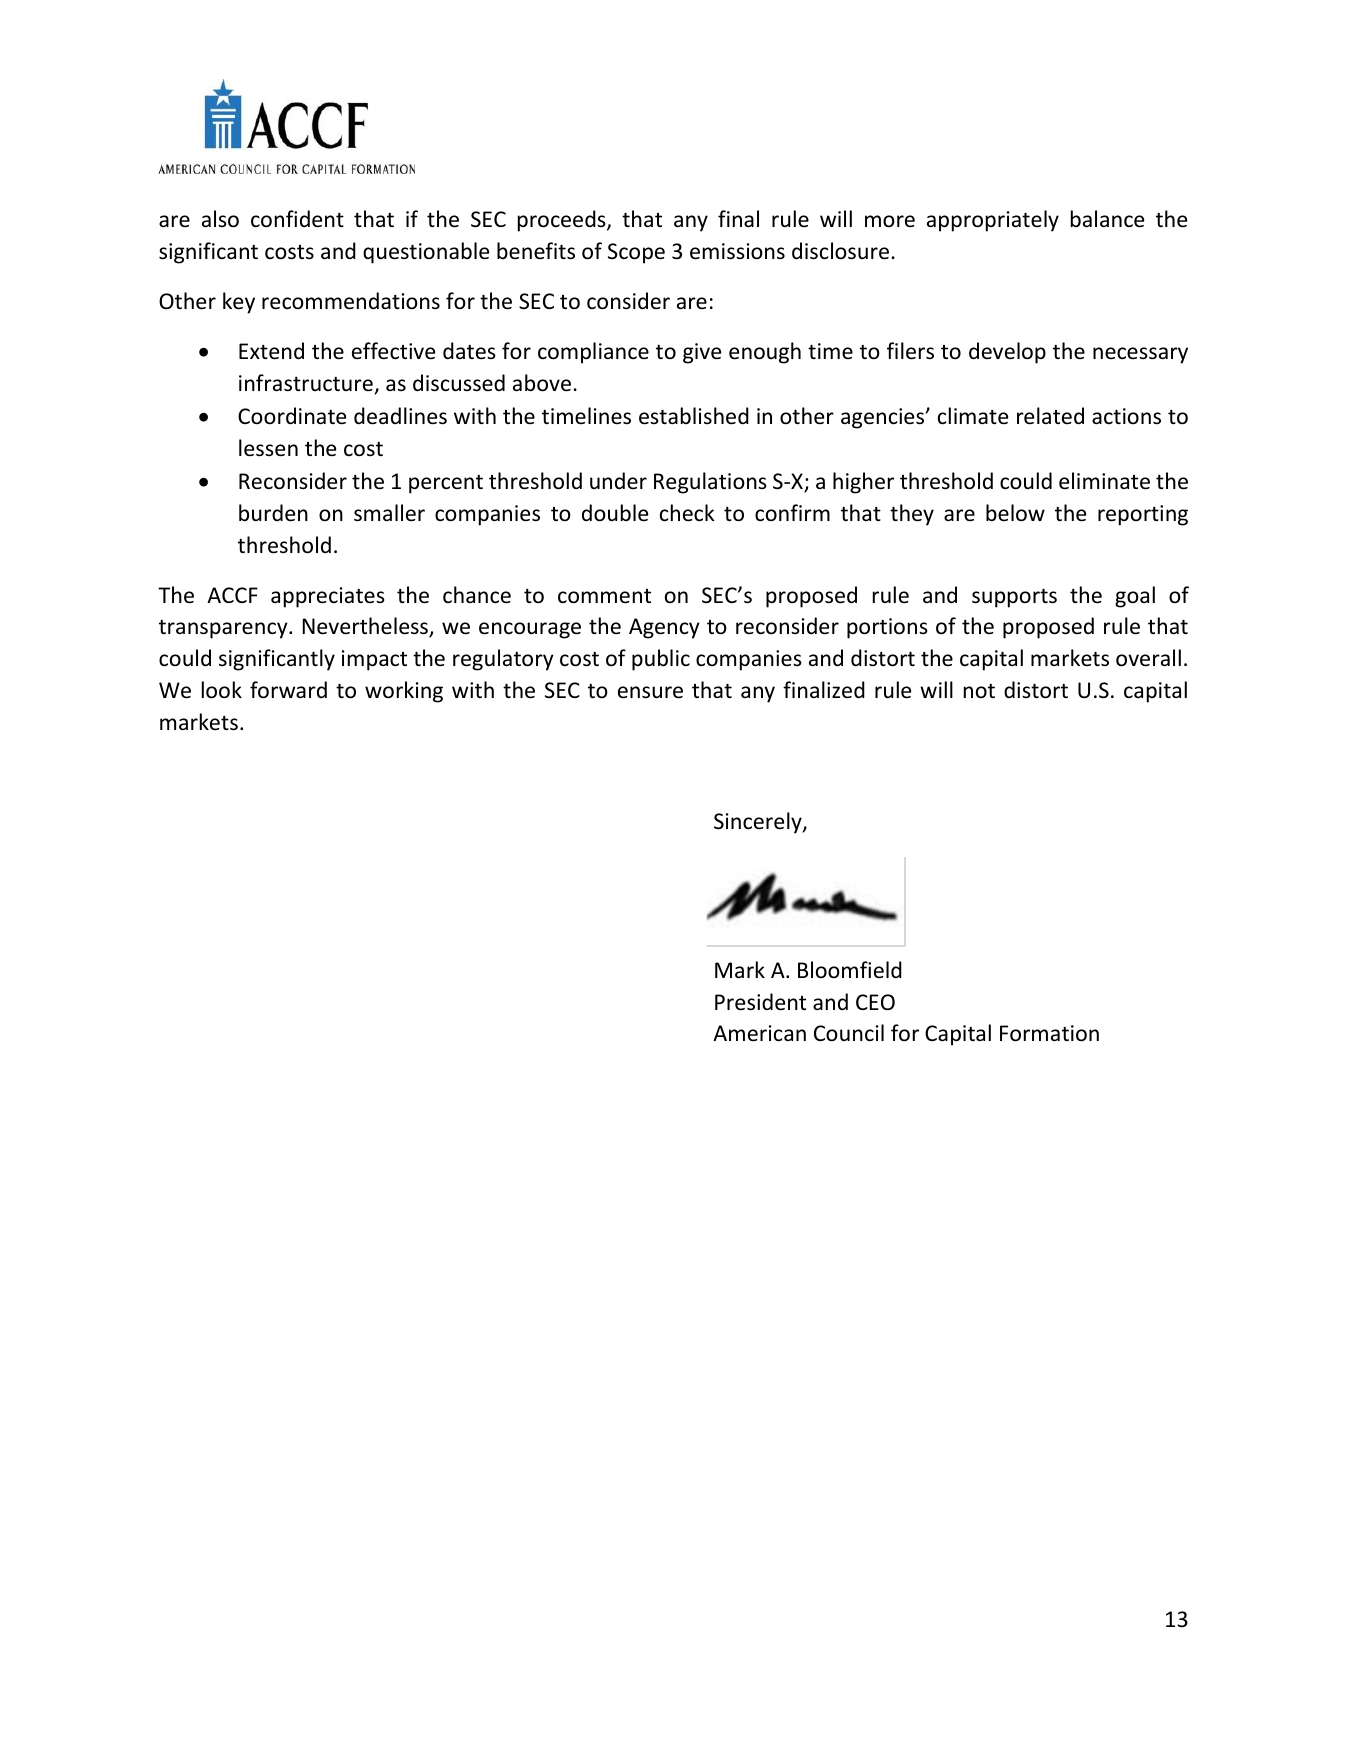 This screenshot has height=1743, width=1347. Describe the element at coordinates (993, 221) in the screenshot. I see `appropriately` at that location.
